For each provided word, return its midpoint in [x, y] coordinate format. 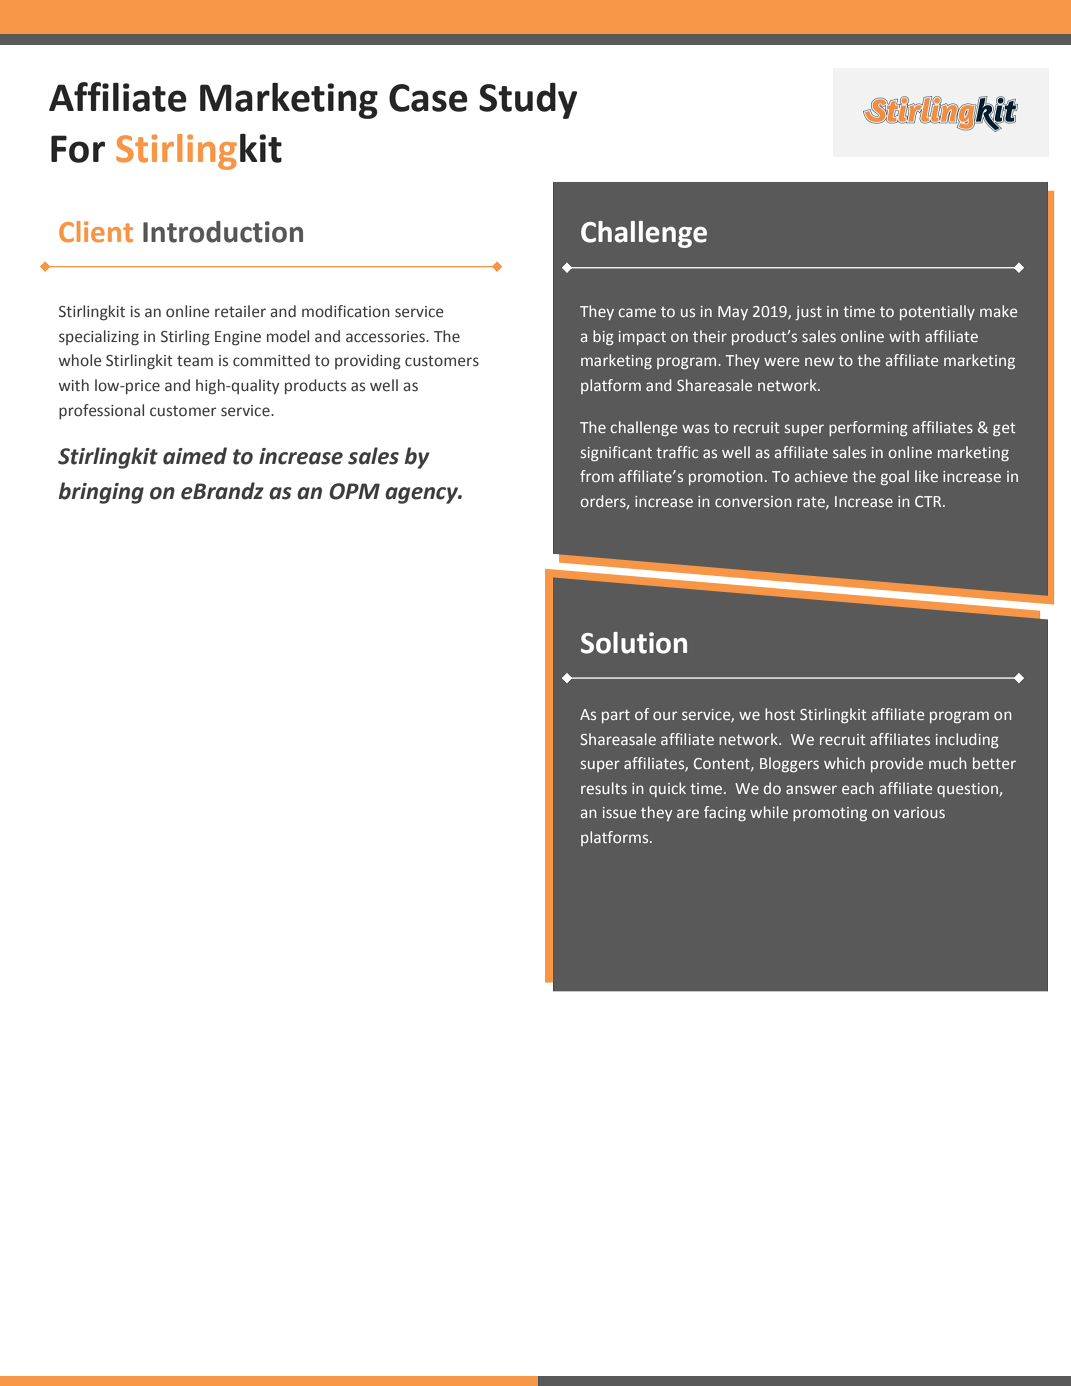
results [604, 788]
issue [619, 812]
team [195, 361]
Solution [634, 643]
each [858, 788]
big [603, 337]
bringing [101, 493]
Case [428, 98]
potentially [937, 312]
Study [528, 100]
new [819, 361]
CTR [929, 501]
